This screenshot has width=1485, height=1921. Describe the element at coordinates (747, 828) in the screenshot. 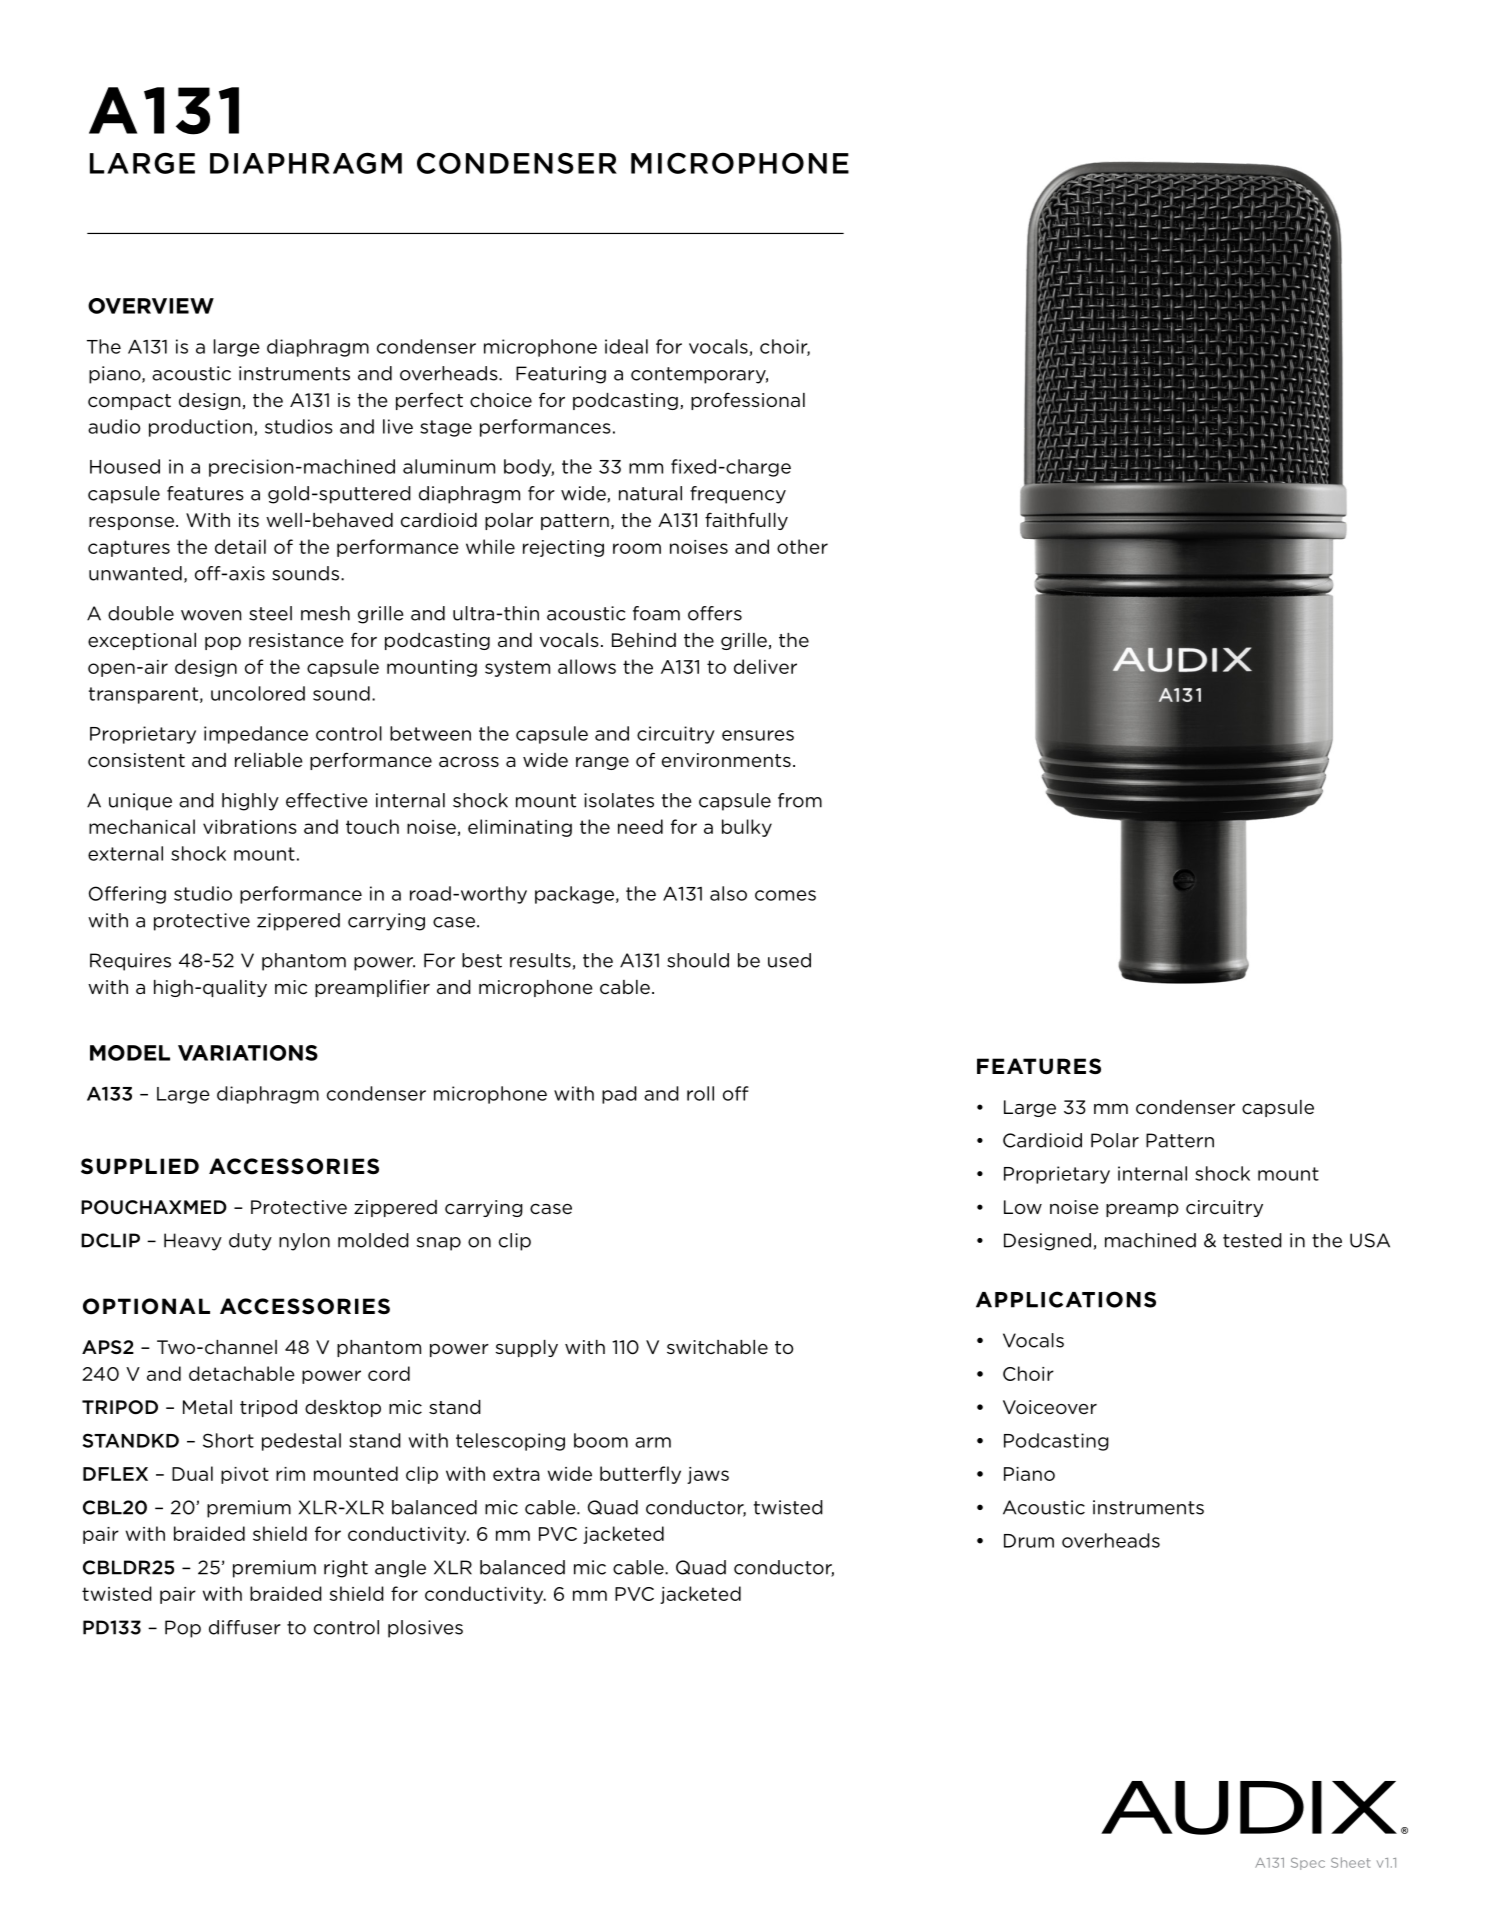

I see `bulky` at that location.
